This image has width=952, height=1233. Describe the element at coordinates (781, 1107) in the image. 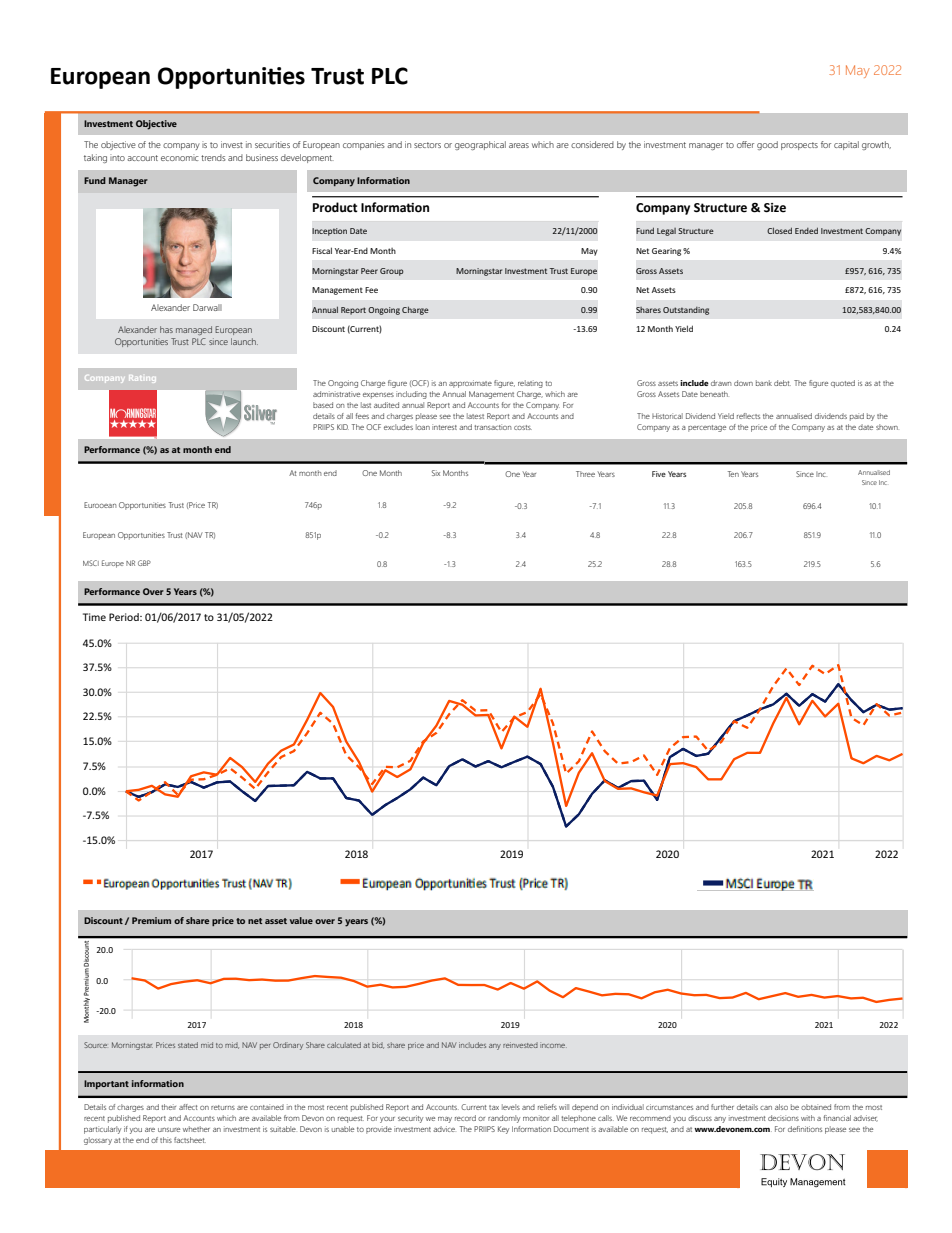

I see `also` at that location.
